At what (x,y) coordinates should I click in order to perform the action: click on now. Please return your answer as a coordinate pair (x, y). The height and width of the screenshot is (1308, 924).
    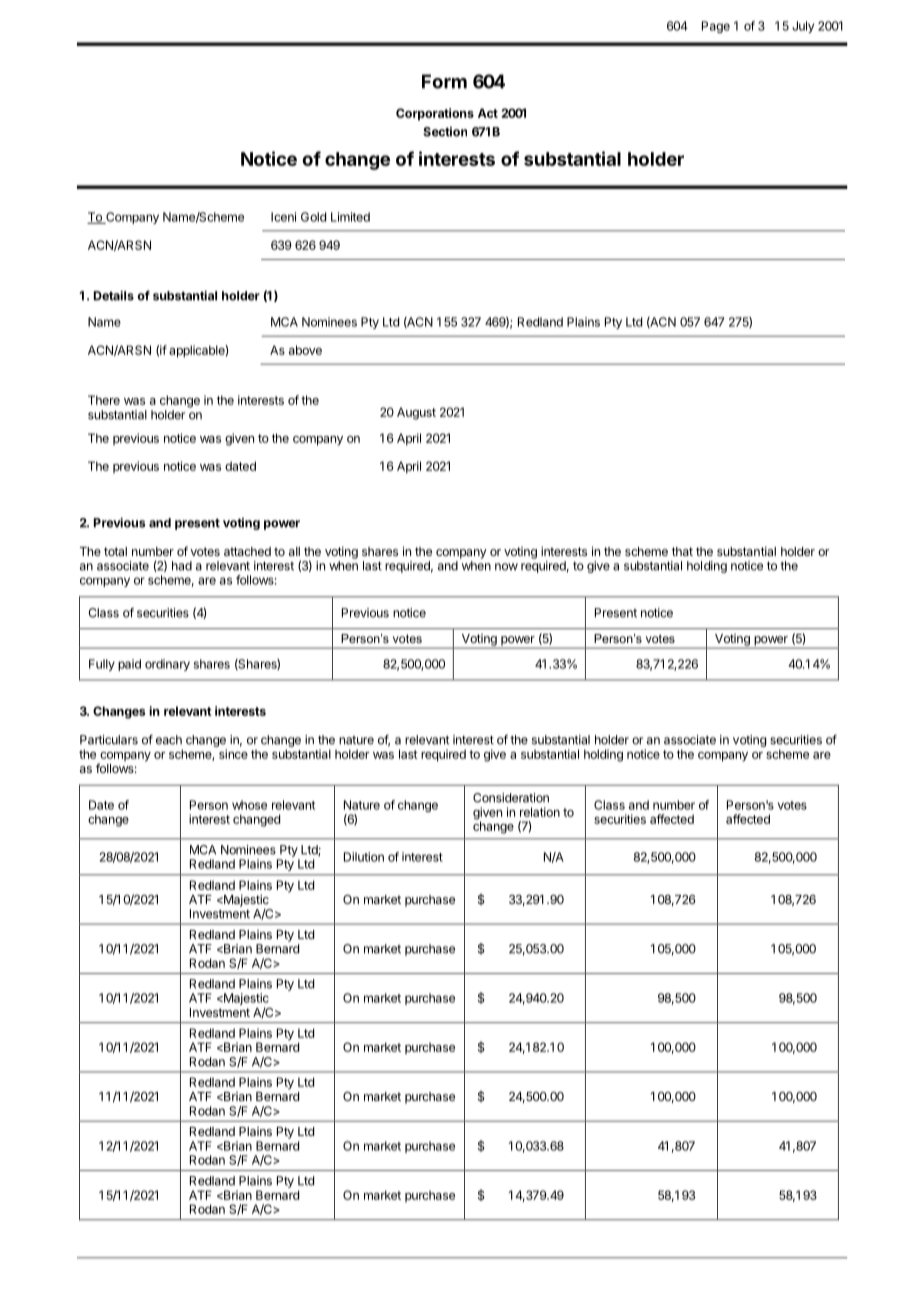
    Looking at the image, I should click on (506, 567).
